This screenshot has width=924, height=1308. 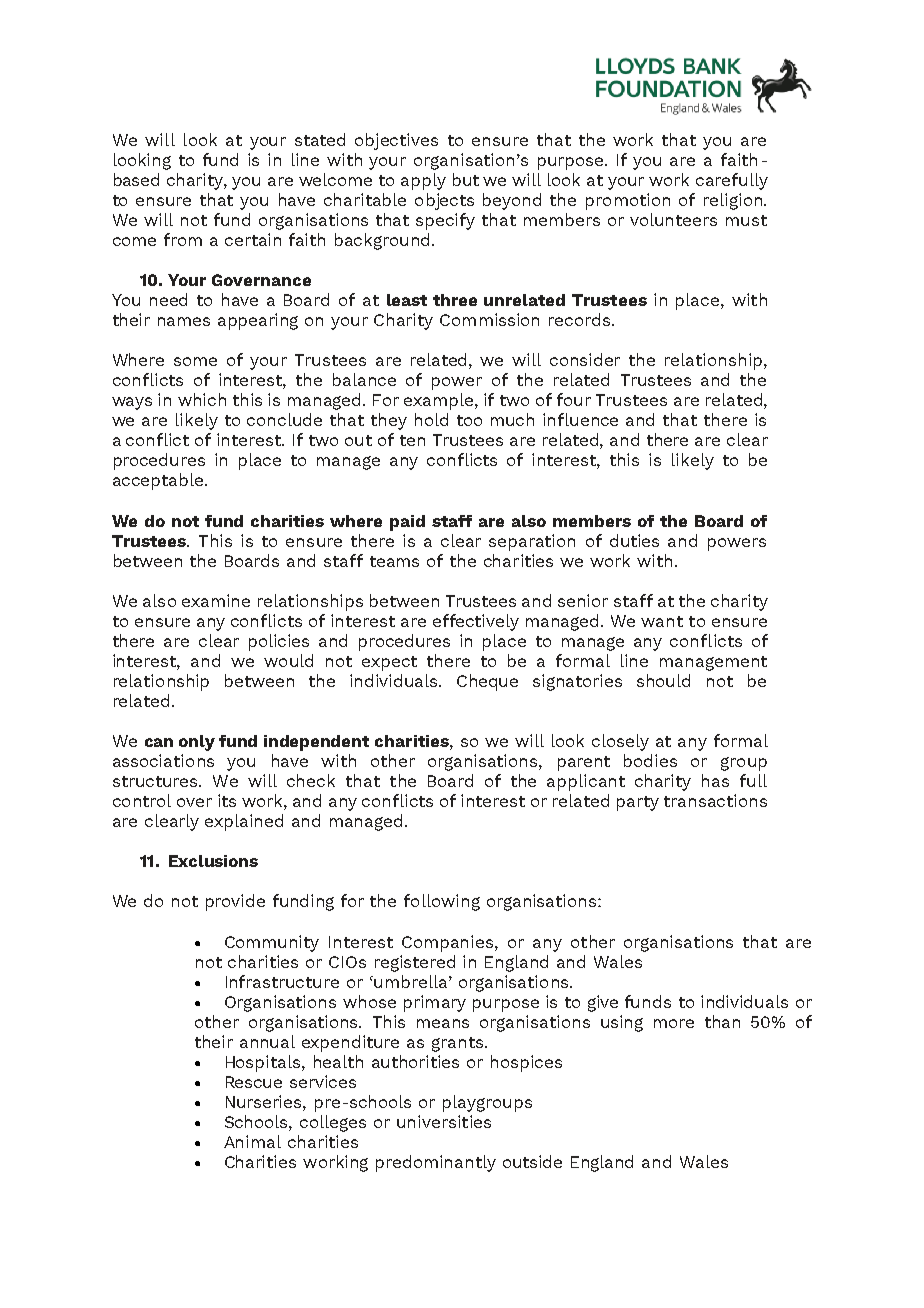 What do you see at coordinates (476, 622) in the screenshot?
I see `effectively` at bounding box center [476, 622].
